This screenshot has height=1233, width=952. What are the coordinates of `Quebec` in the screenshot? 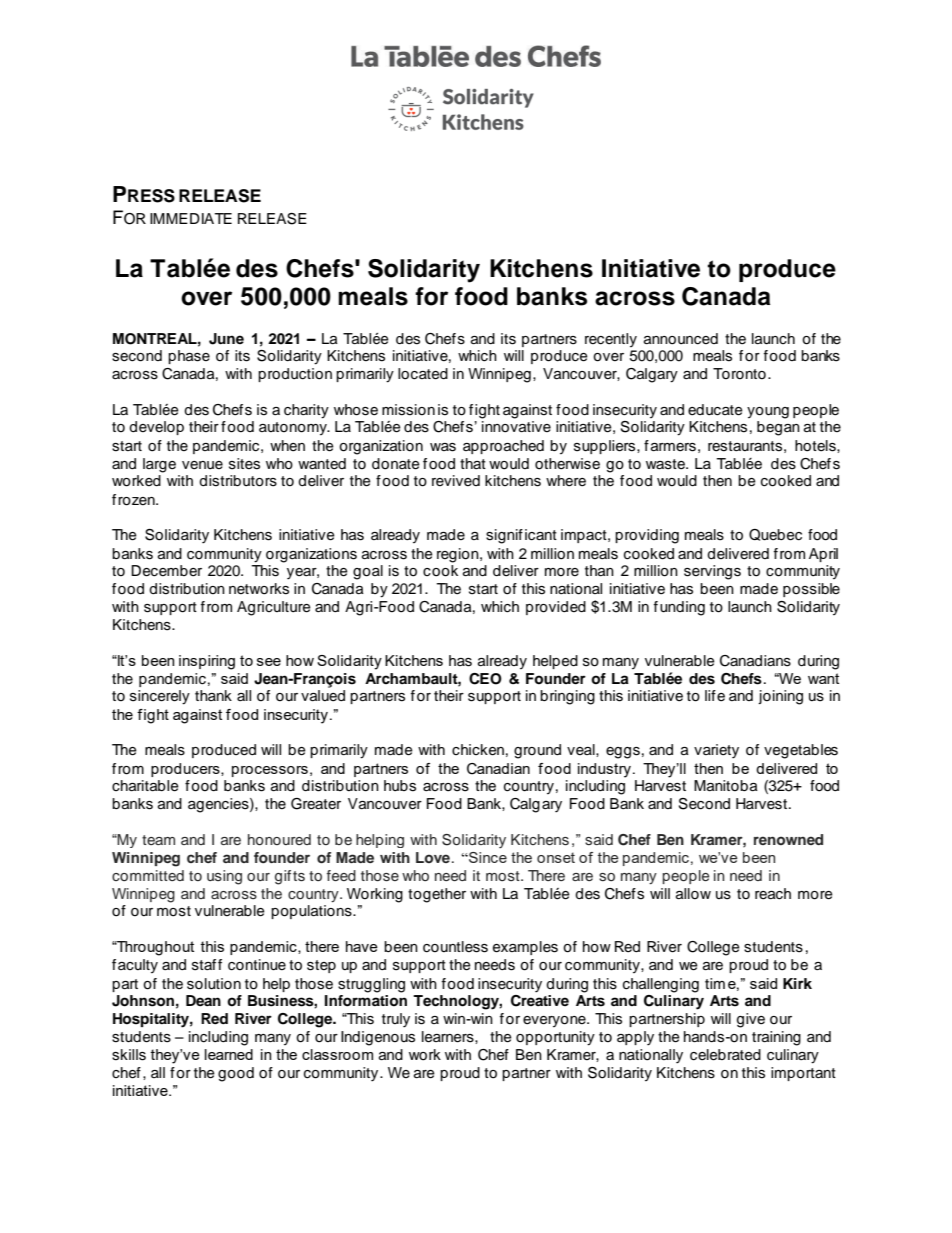 It's located at (775, 535).
